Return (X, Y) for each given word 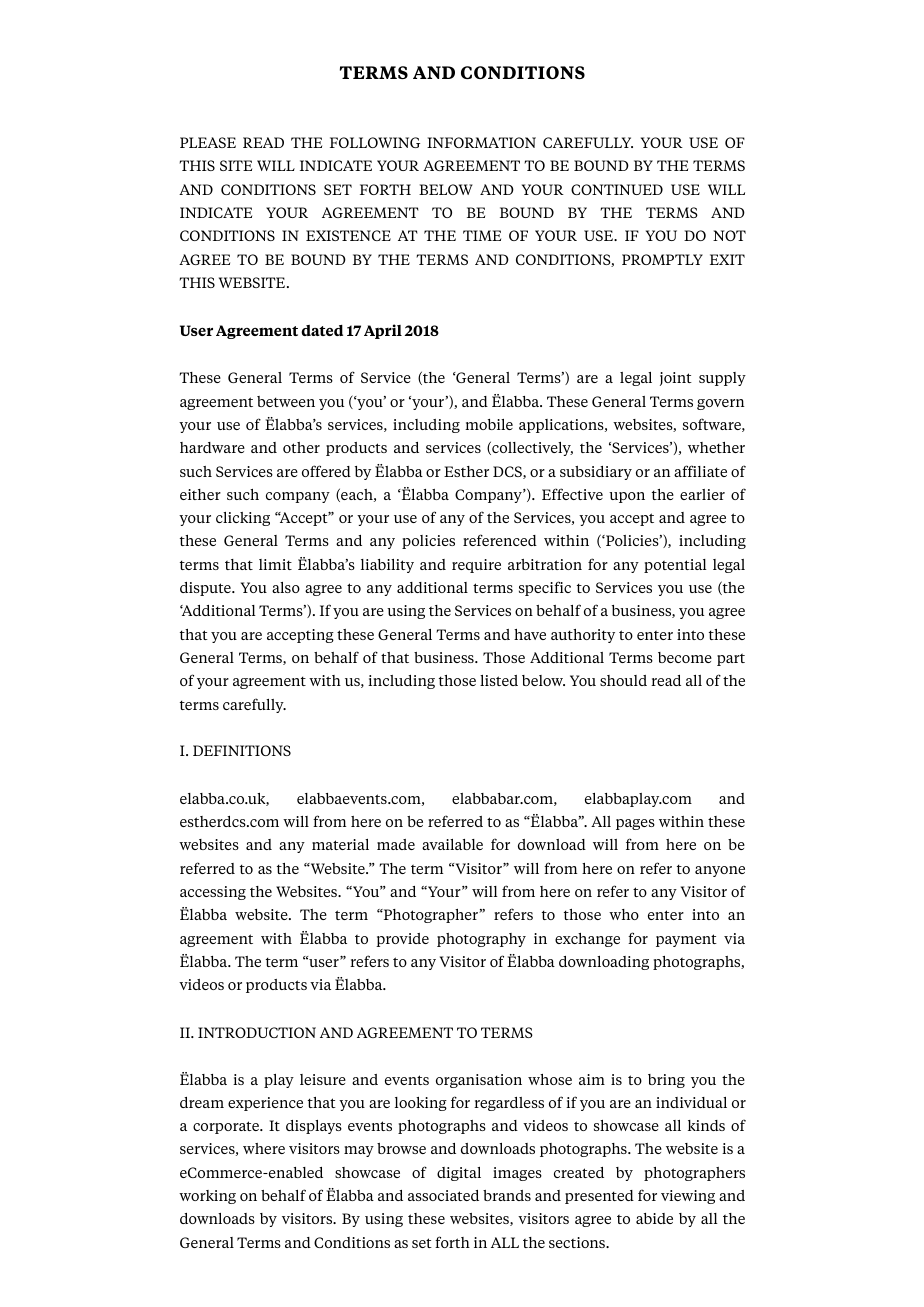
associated (443, 1195)
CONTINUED (617, 189)
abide (654, 1218)
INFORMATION (481, 142)
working (207, 1197)
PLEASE (208, 142)
